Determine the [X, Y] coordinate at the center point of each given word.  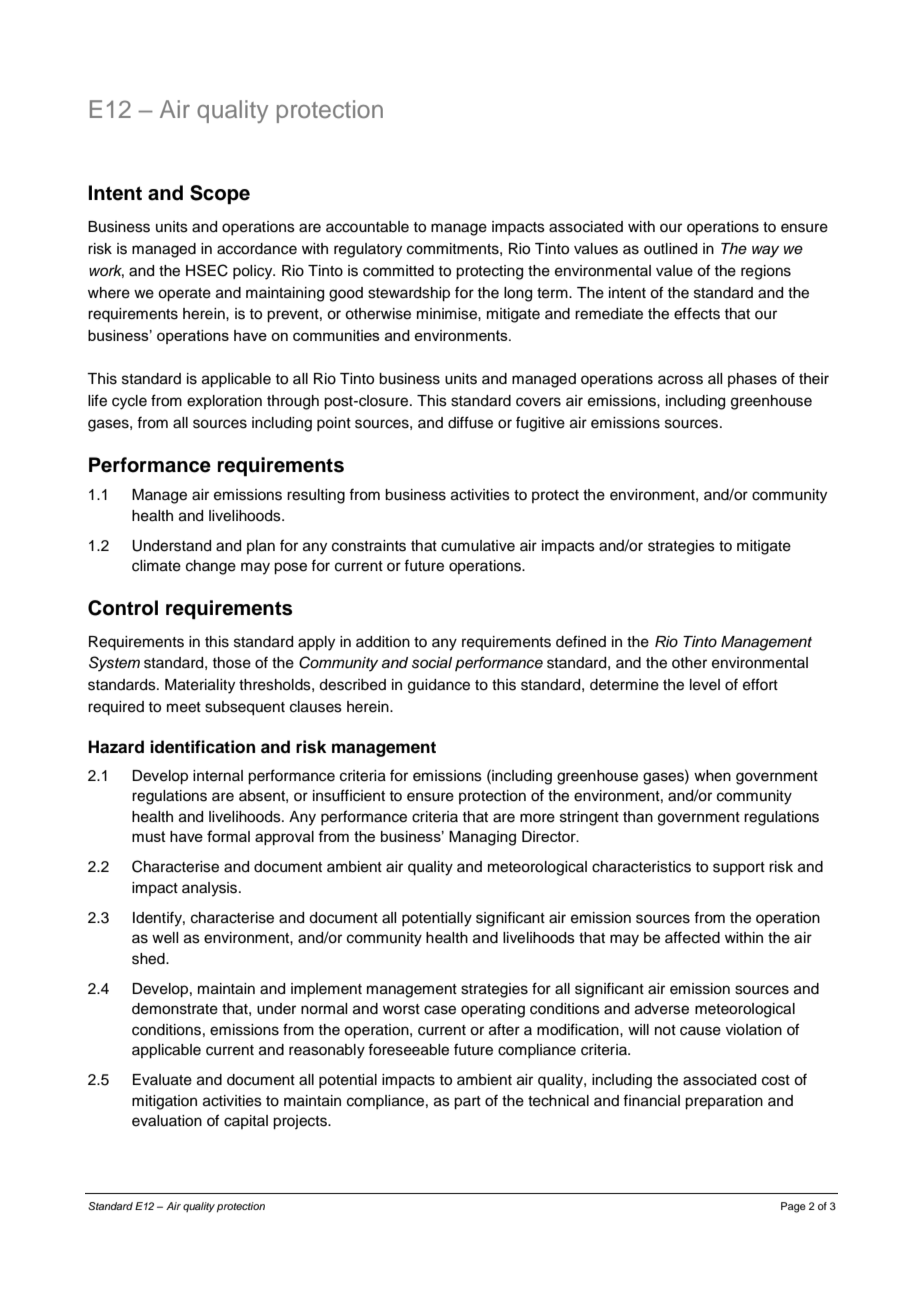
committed [398, 271]
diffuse [470, 422]
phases [752, 380]
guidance [439, 686]
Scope [220, 195]
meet [184, 707]
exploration [224, 402]
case [440, 1010]
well [165, 938]
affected [692, 937]
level [705, 685]
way [765, 251]
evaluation [167, 1121]
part [467, 1103]
